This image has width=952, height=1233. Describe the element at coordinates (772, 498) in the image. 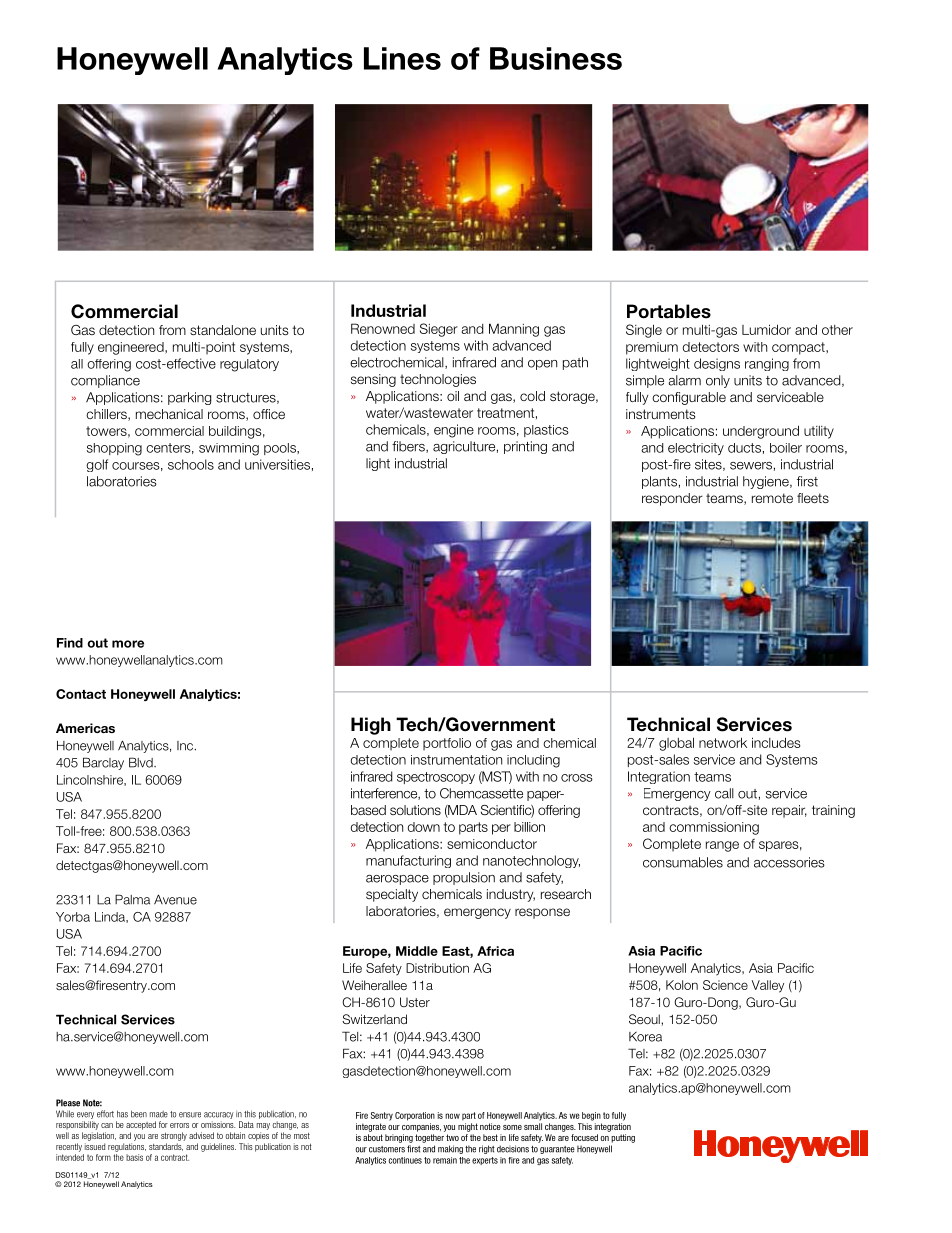

I see `remote` at that location.
